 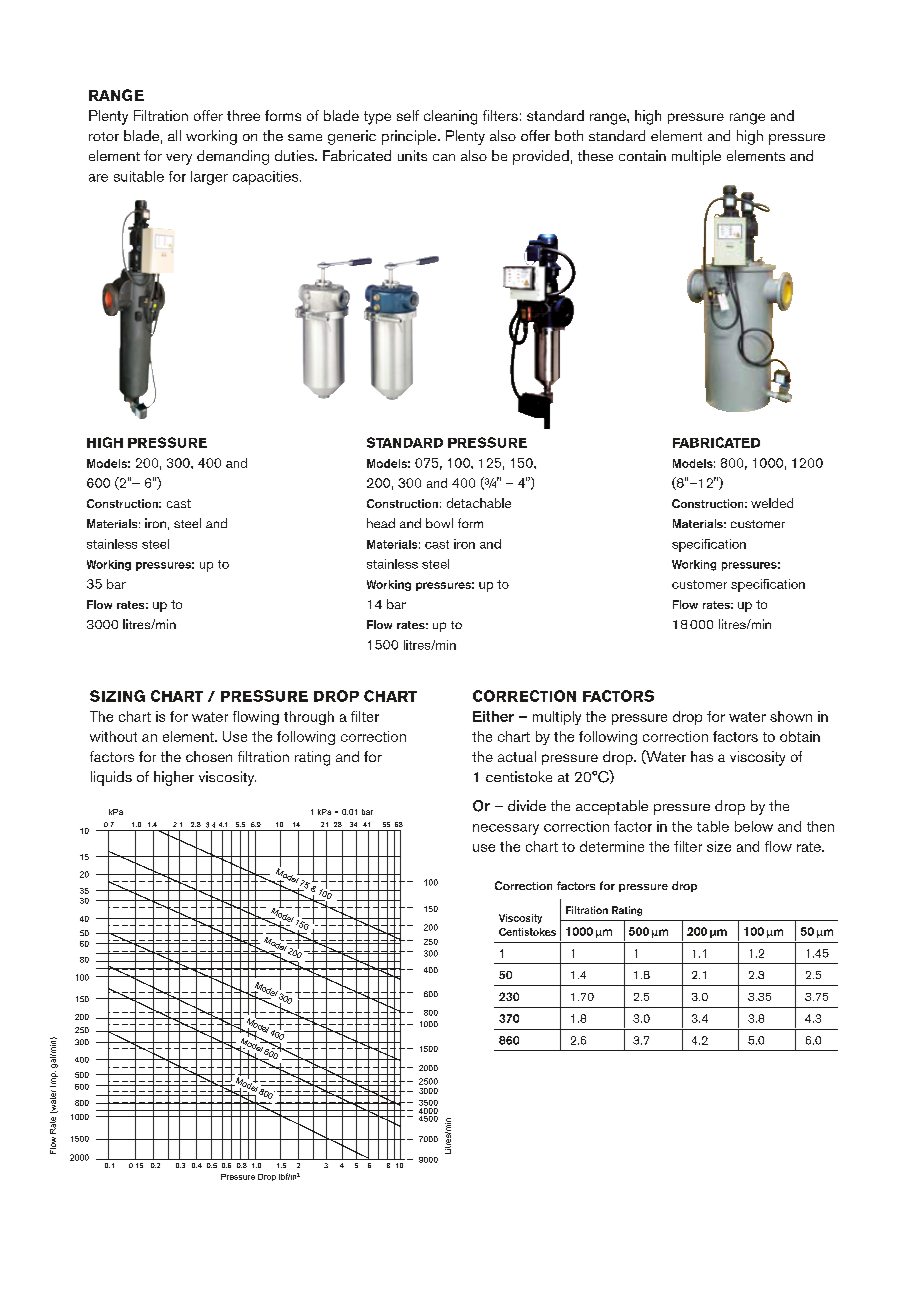 I want to click on head, so click(x=381, y=523).
